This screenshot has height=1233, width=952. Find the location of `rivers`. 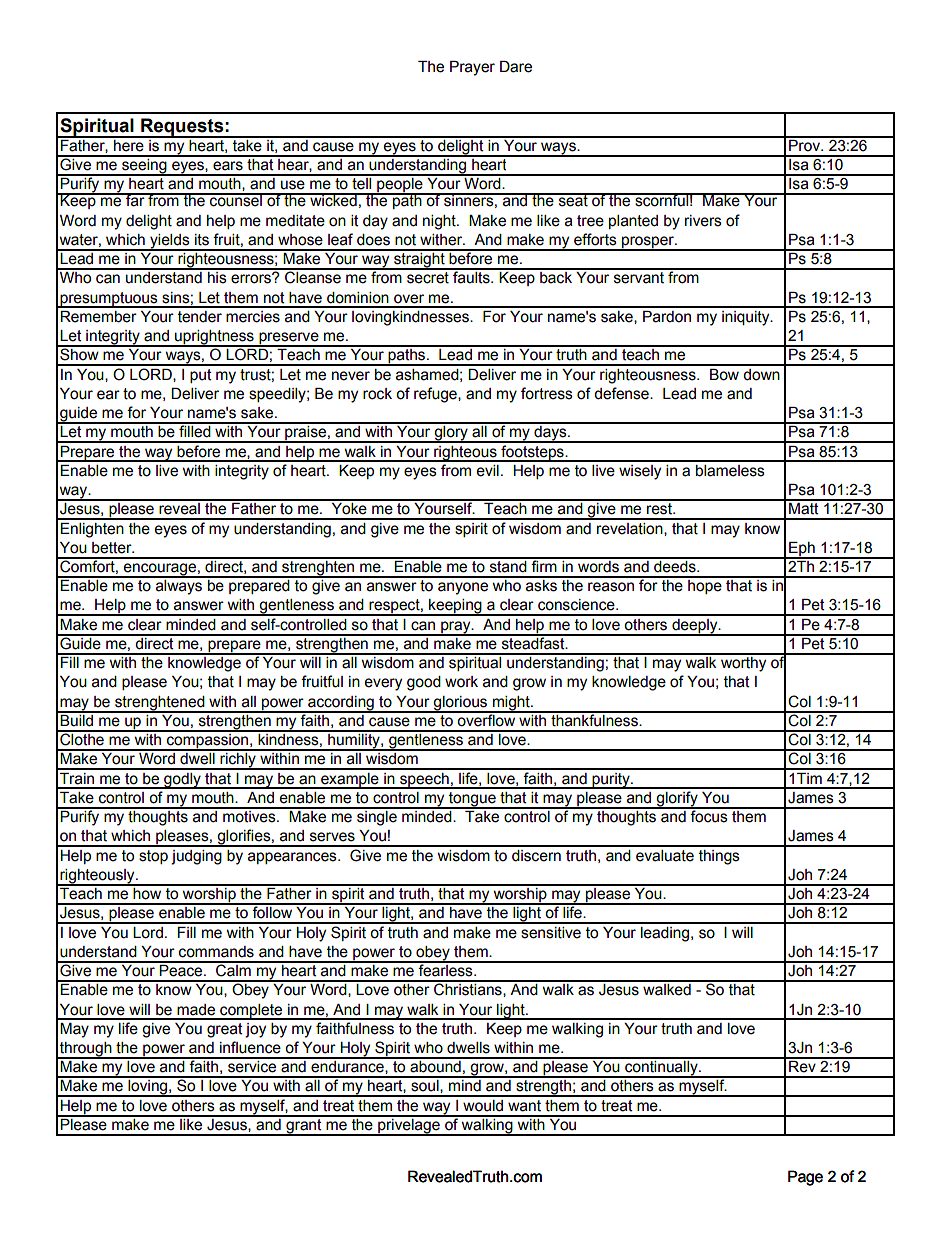

rivers is located at coordinates (703, 221).
